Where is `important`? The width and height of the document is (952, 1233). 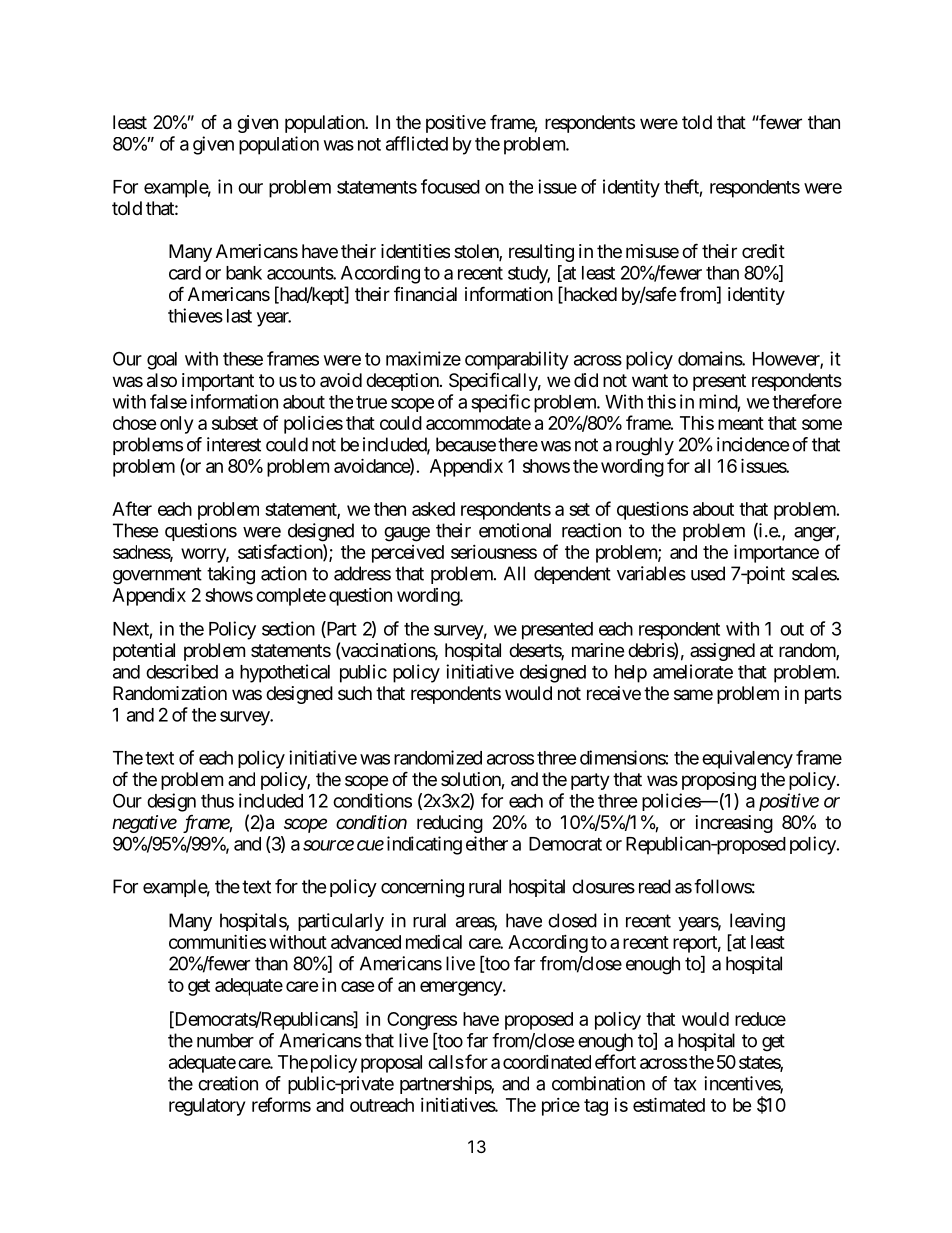 important is located at coordinates (218, 382).
